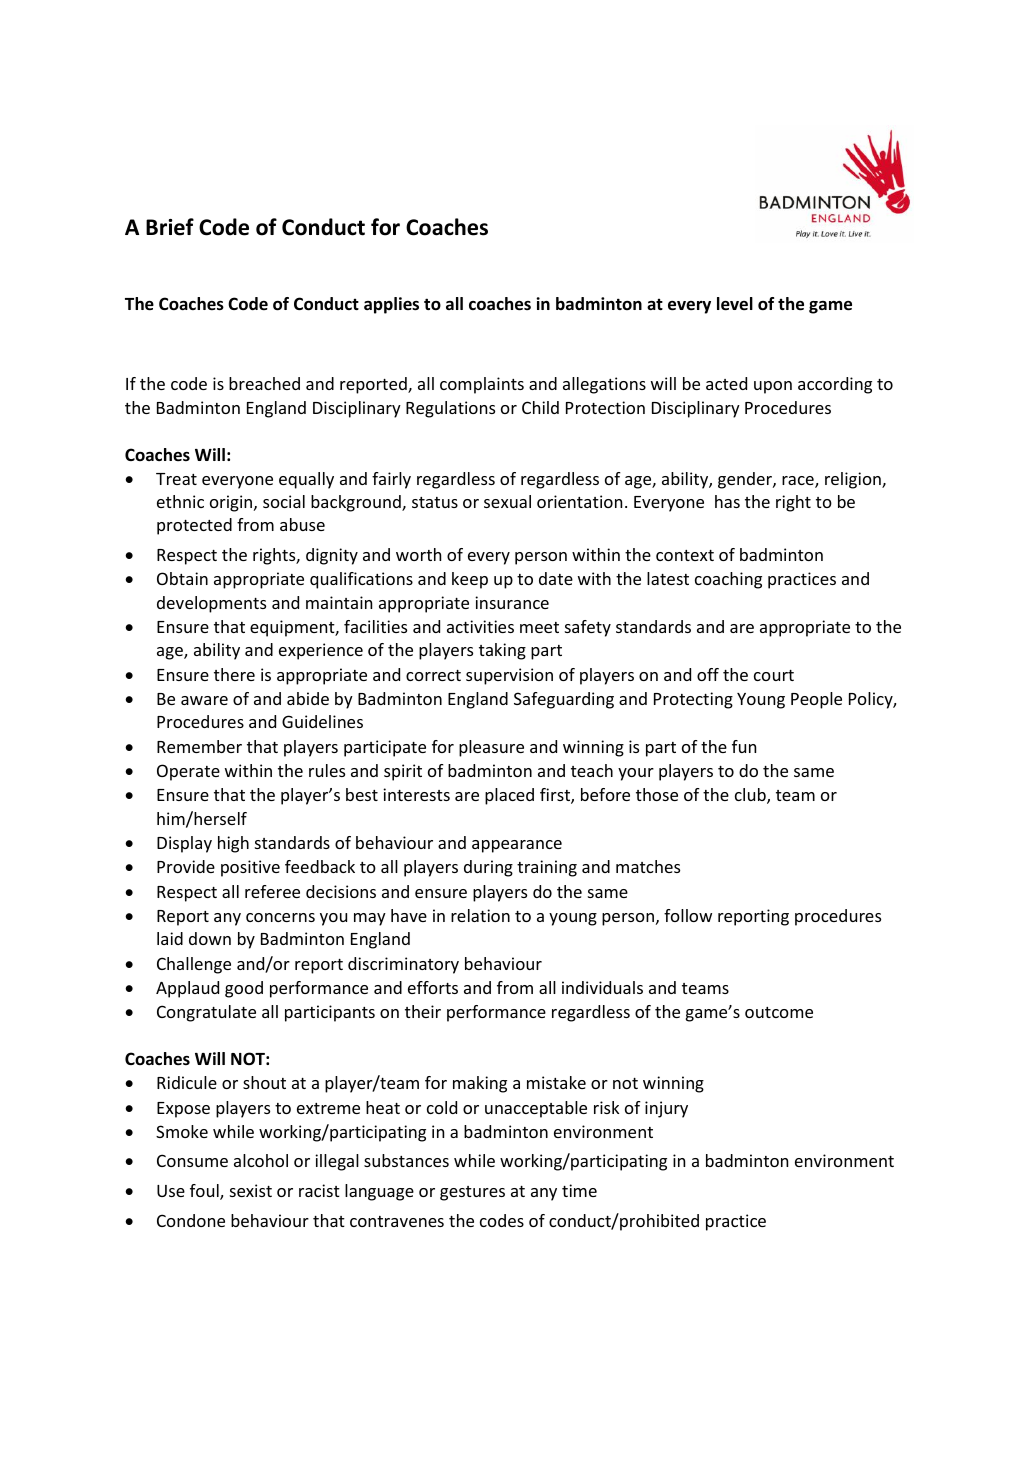  Describe the element at coordinates (735, 304) in the screenshot. I see `level` at that location.
